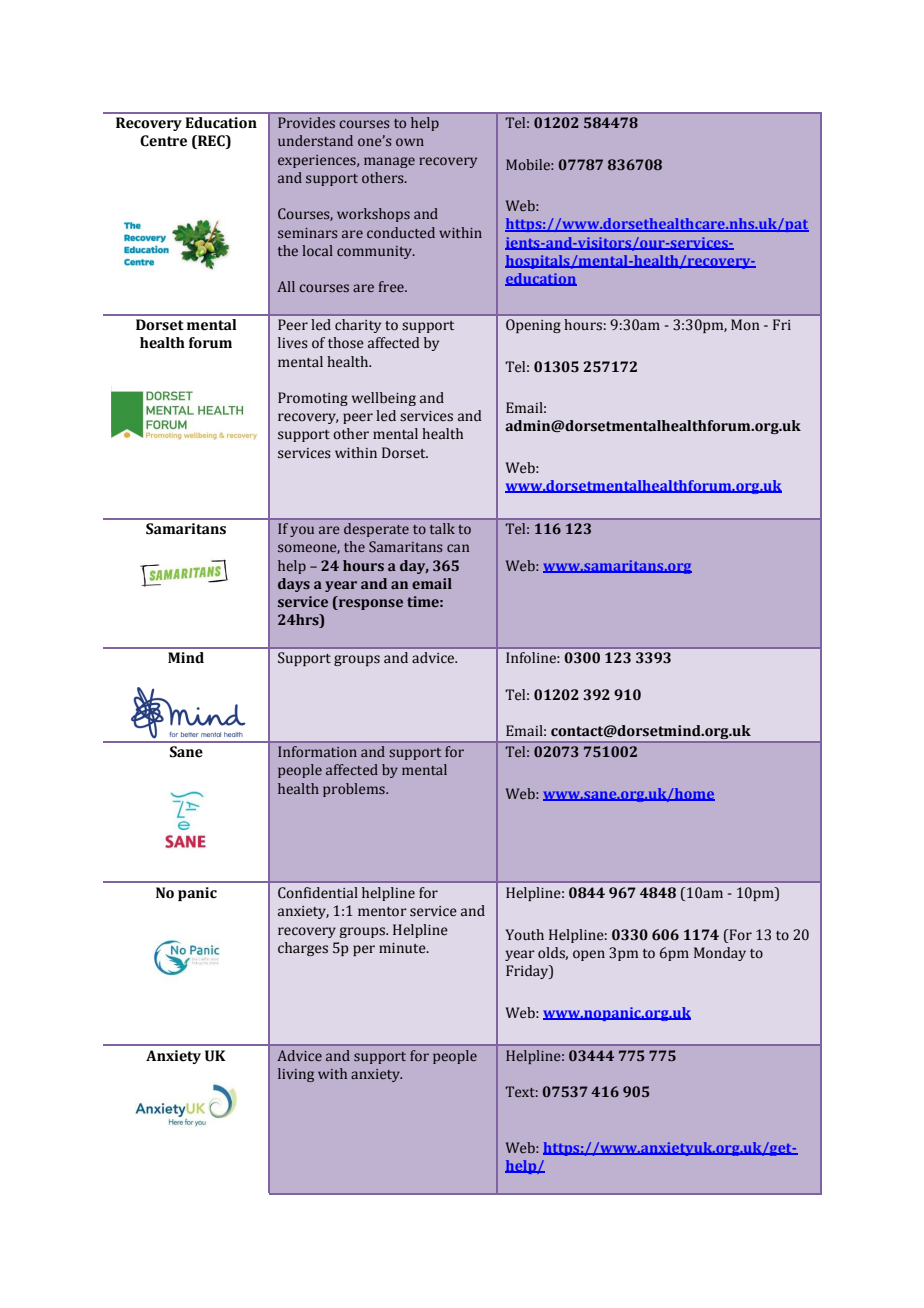 The height and width of the image is (1308, 924). I want to click on own, so click(410, 142).
